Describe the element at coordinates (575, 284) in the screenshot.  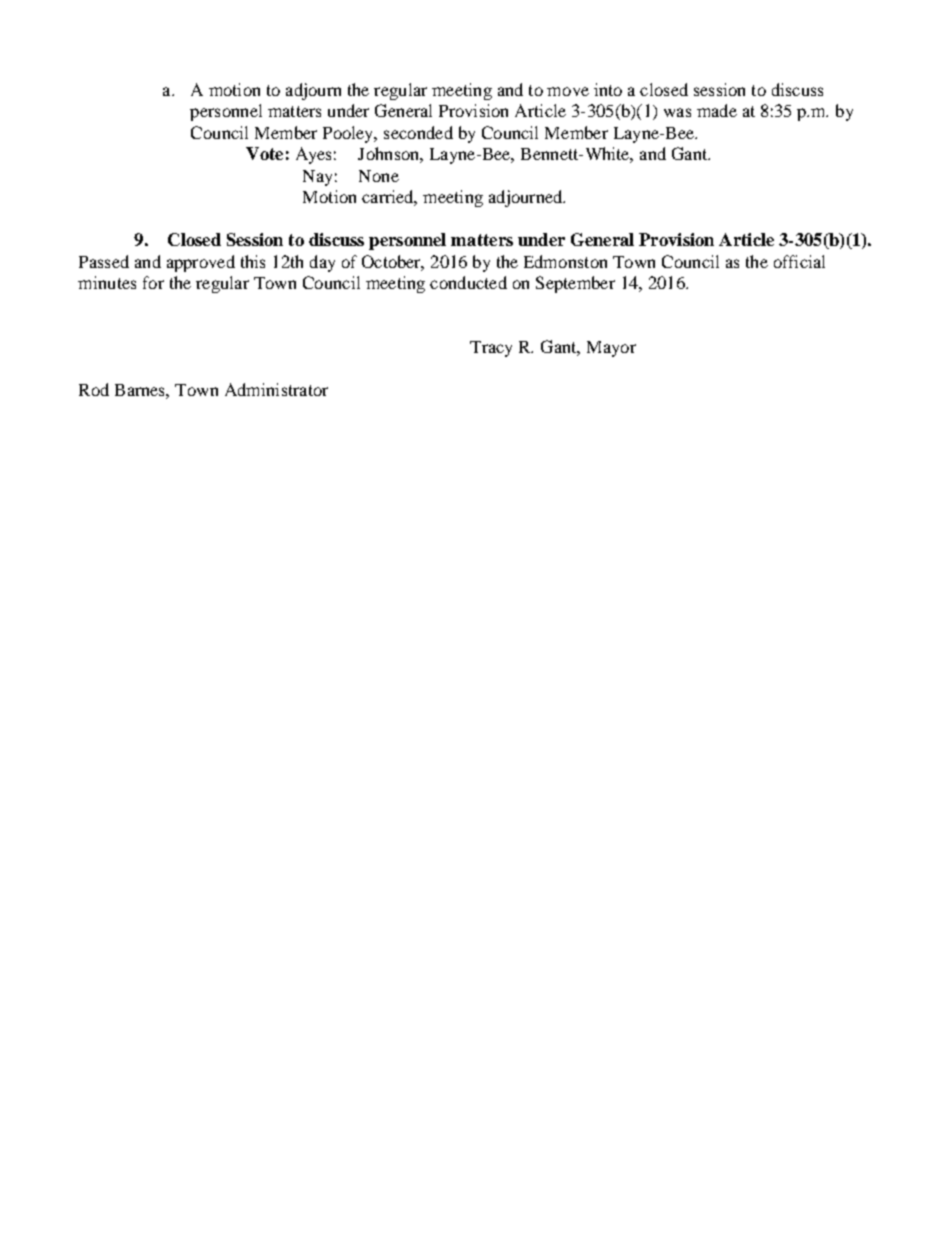
I see `September` at that location.
